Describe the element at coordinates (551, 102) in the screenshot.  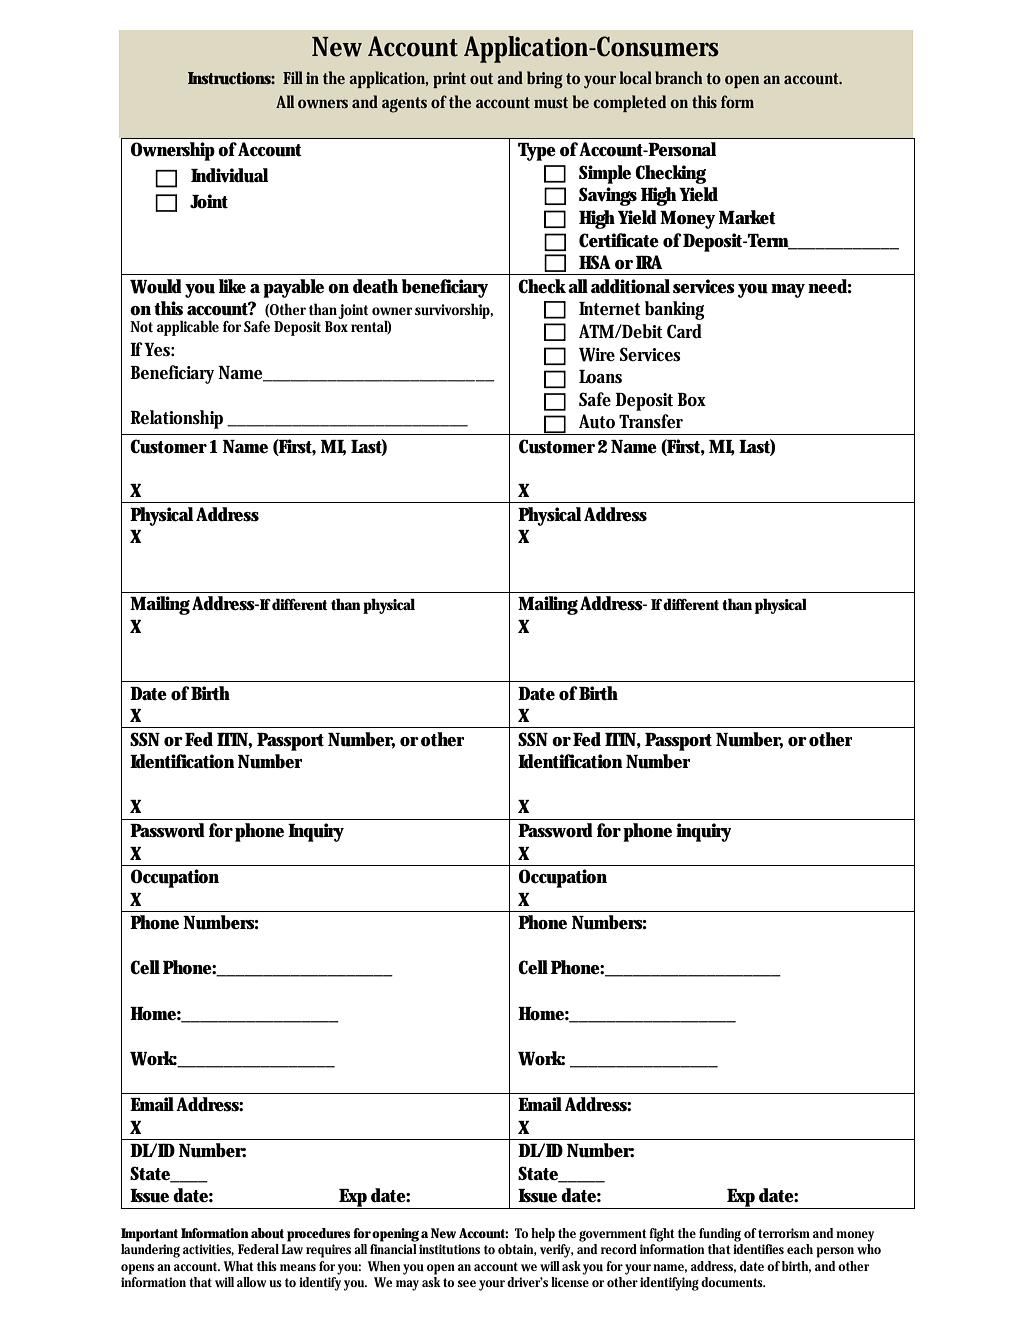
I see `must` at that location.
